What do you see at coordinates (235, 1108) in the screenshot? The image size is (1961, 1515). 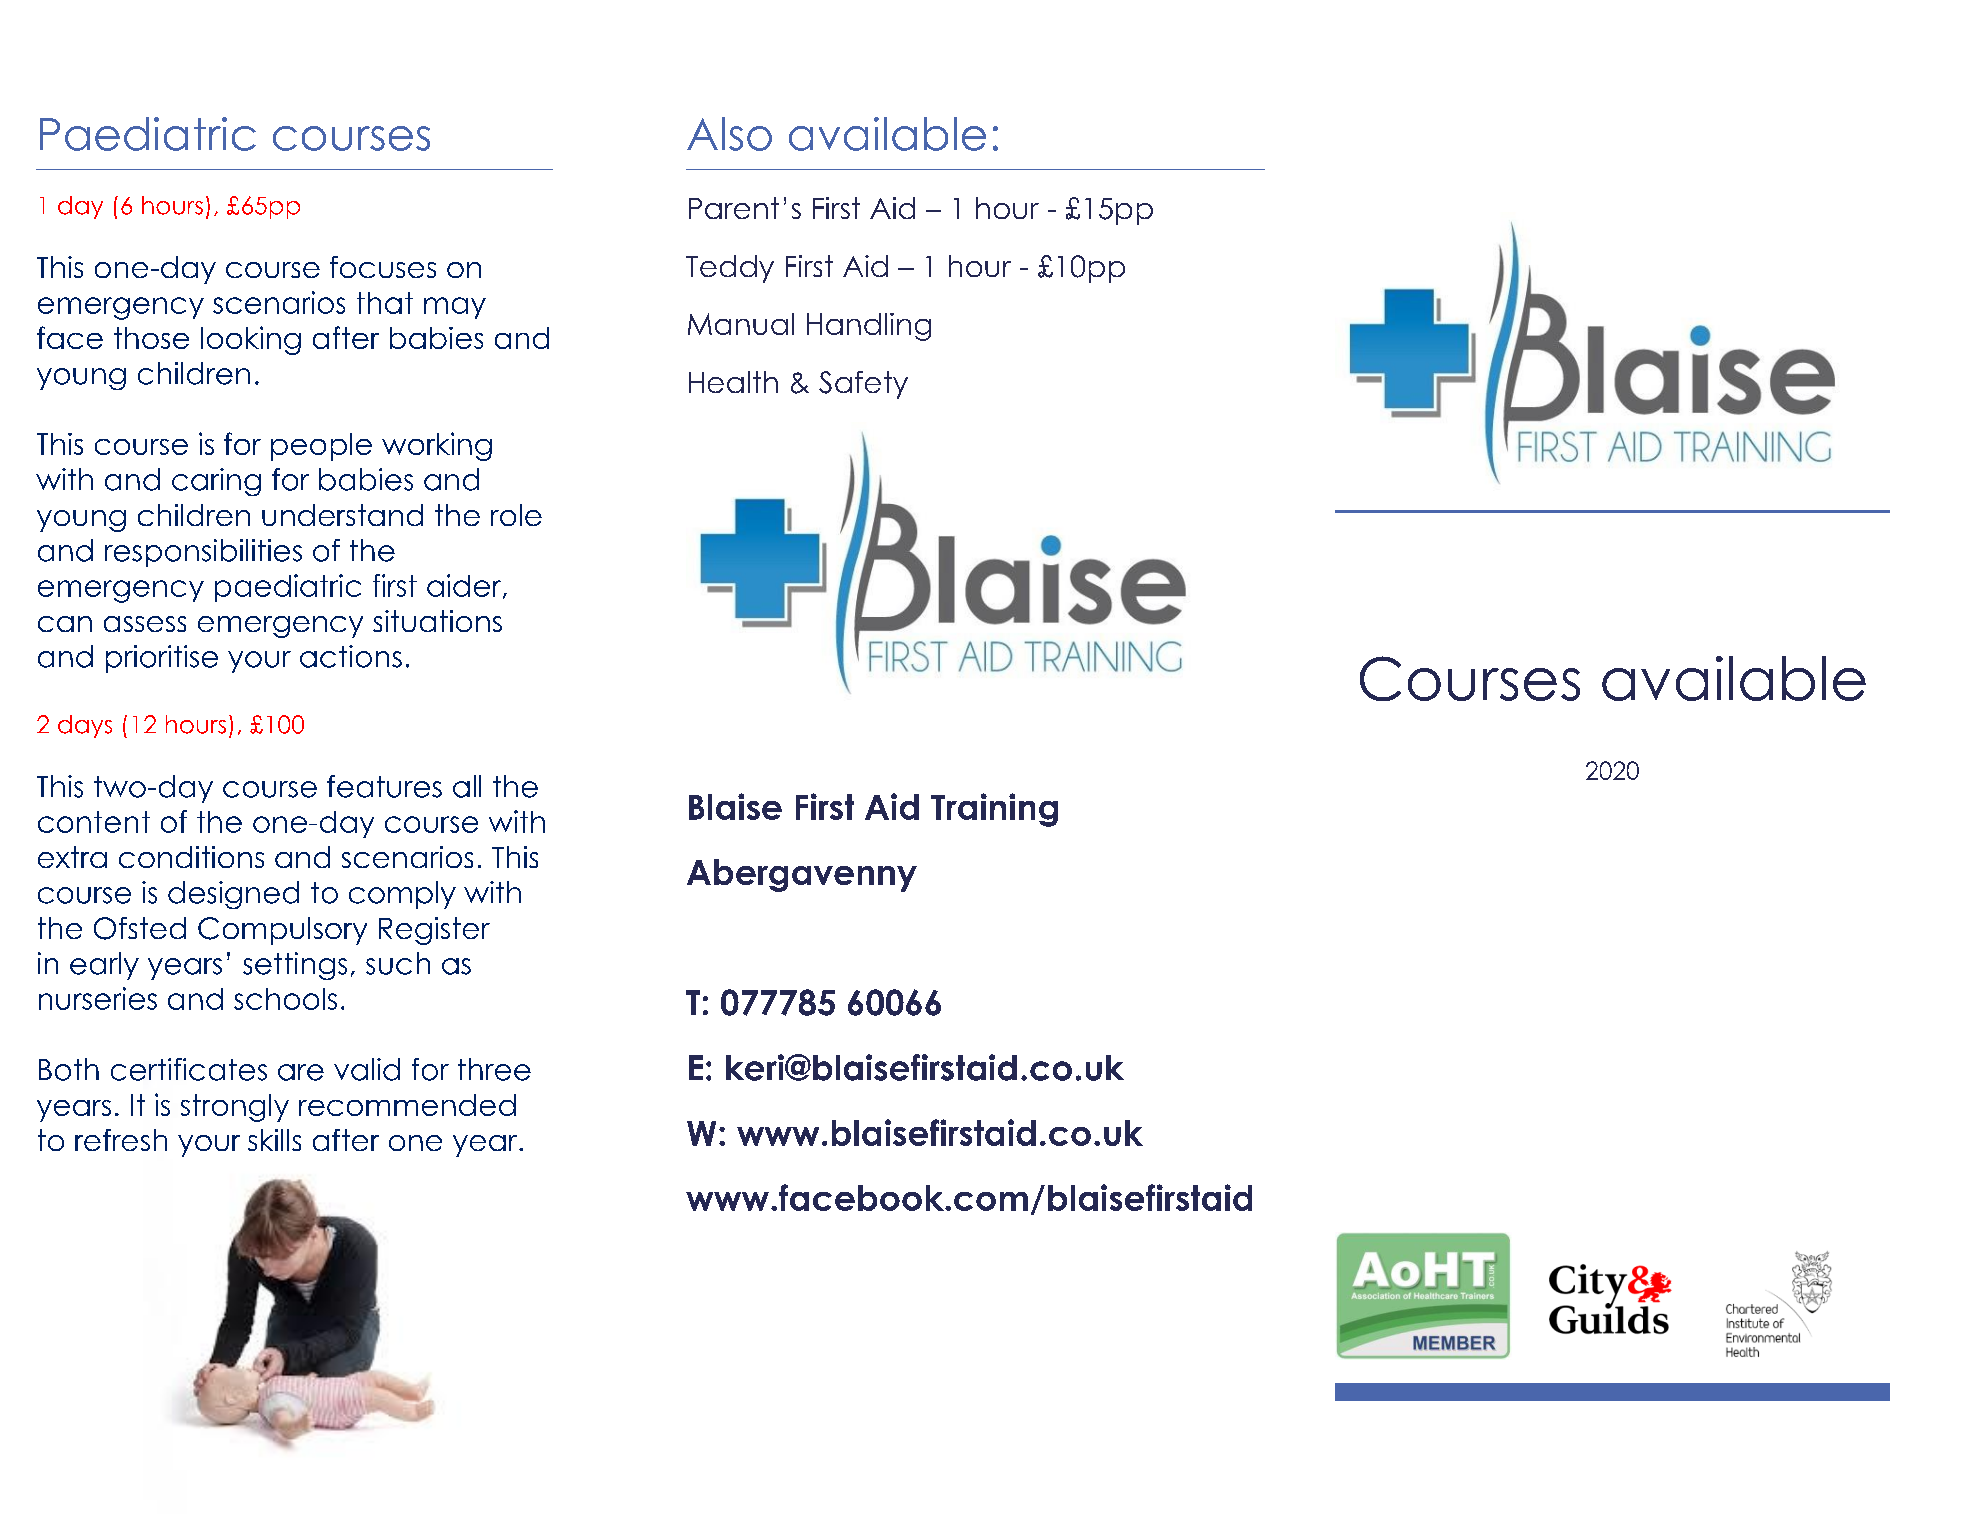 I see `strongly` at bounding box center [235, 1108].
